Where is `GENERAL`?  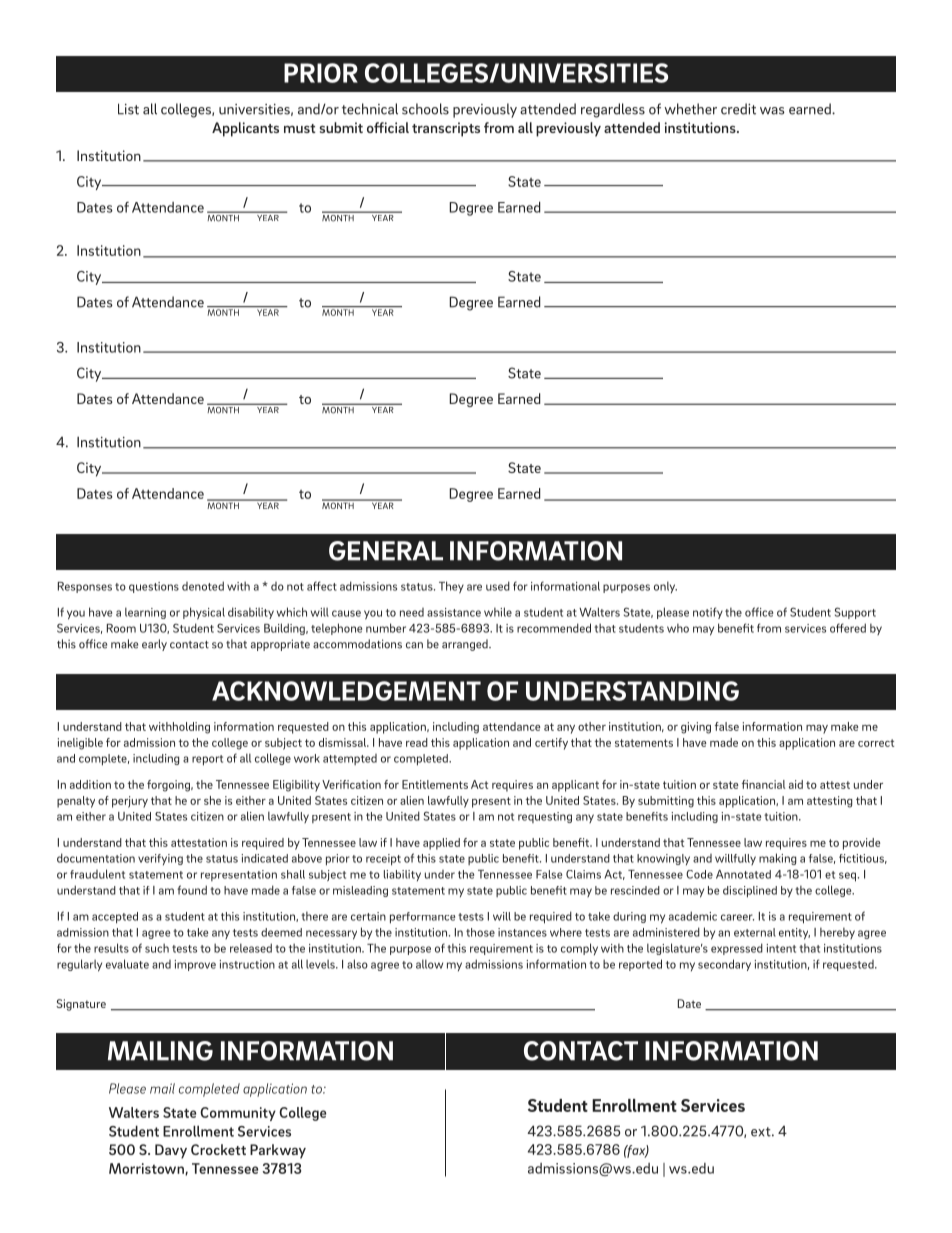 GENERAL is located at coordinates (386, 551).
